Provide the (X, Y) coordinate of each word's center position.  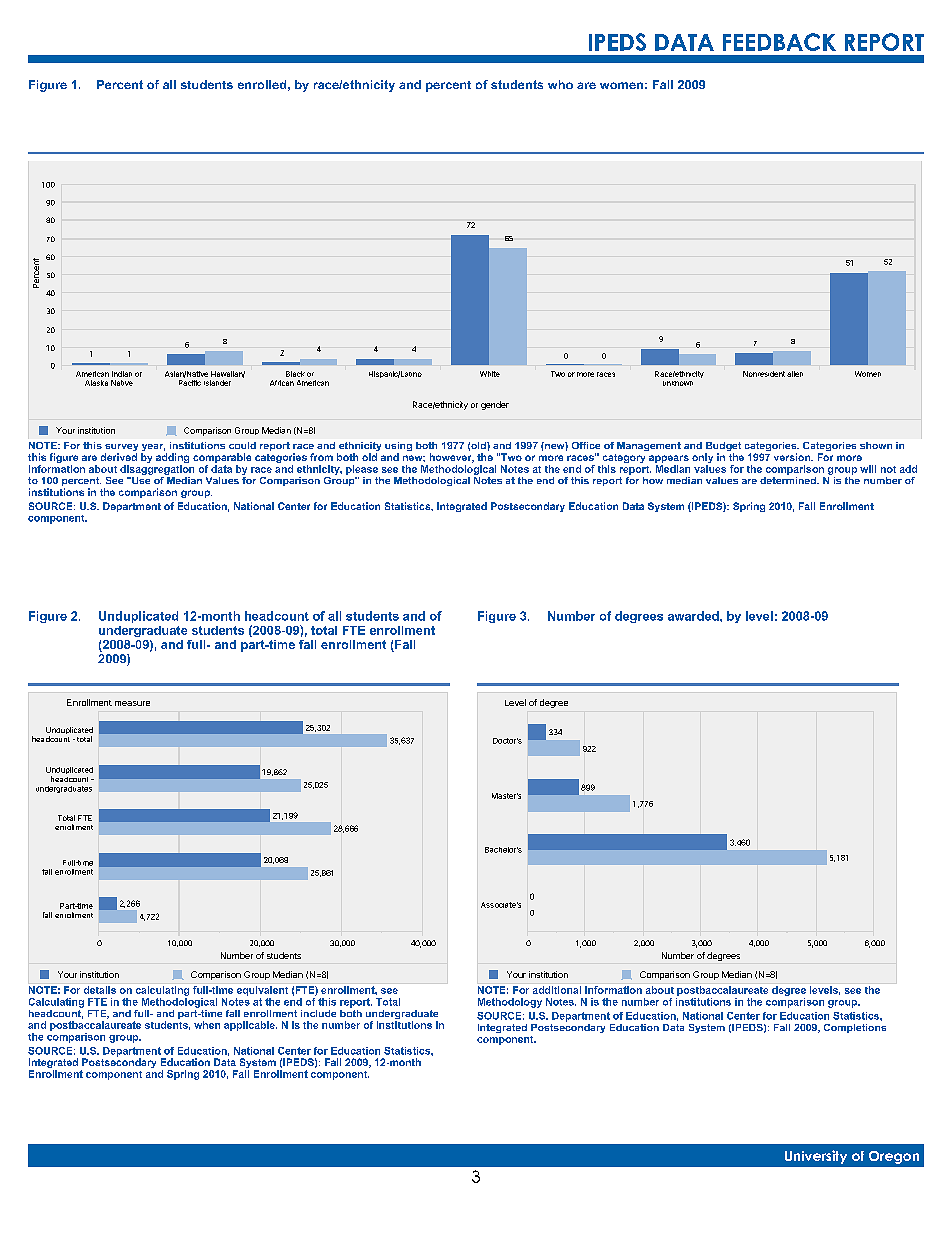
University (816, 1157)
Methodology (510, 1003)
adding (172, 459)
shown (876, 445)
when (207, 1025)
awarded (694, 616)
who (560, 84)
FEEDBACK (779, 42)
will (868, 469)
